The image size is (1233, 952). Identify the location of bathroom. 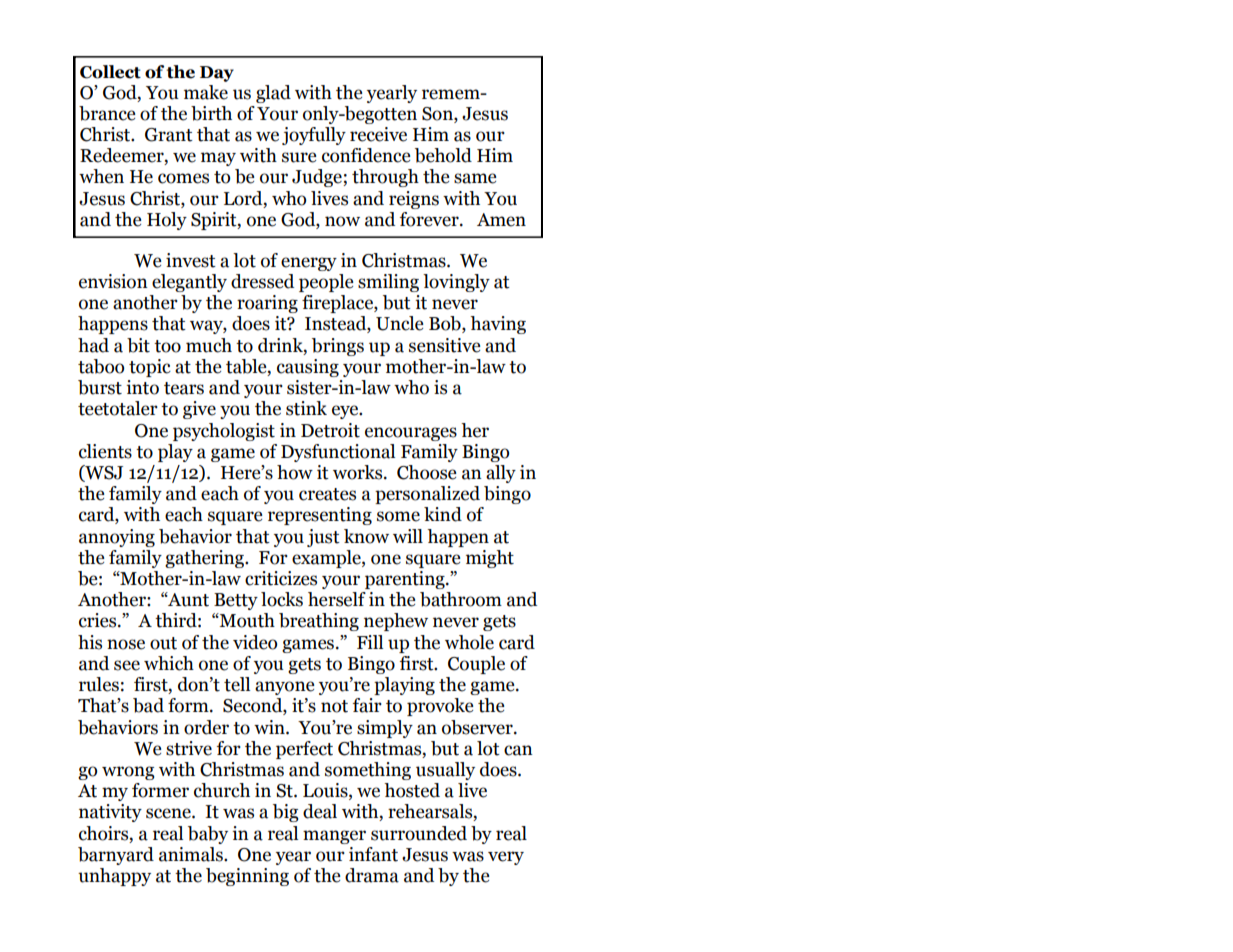
(461, 599).
